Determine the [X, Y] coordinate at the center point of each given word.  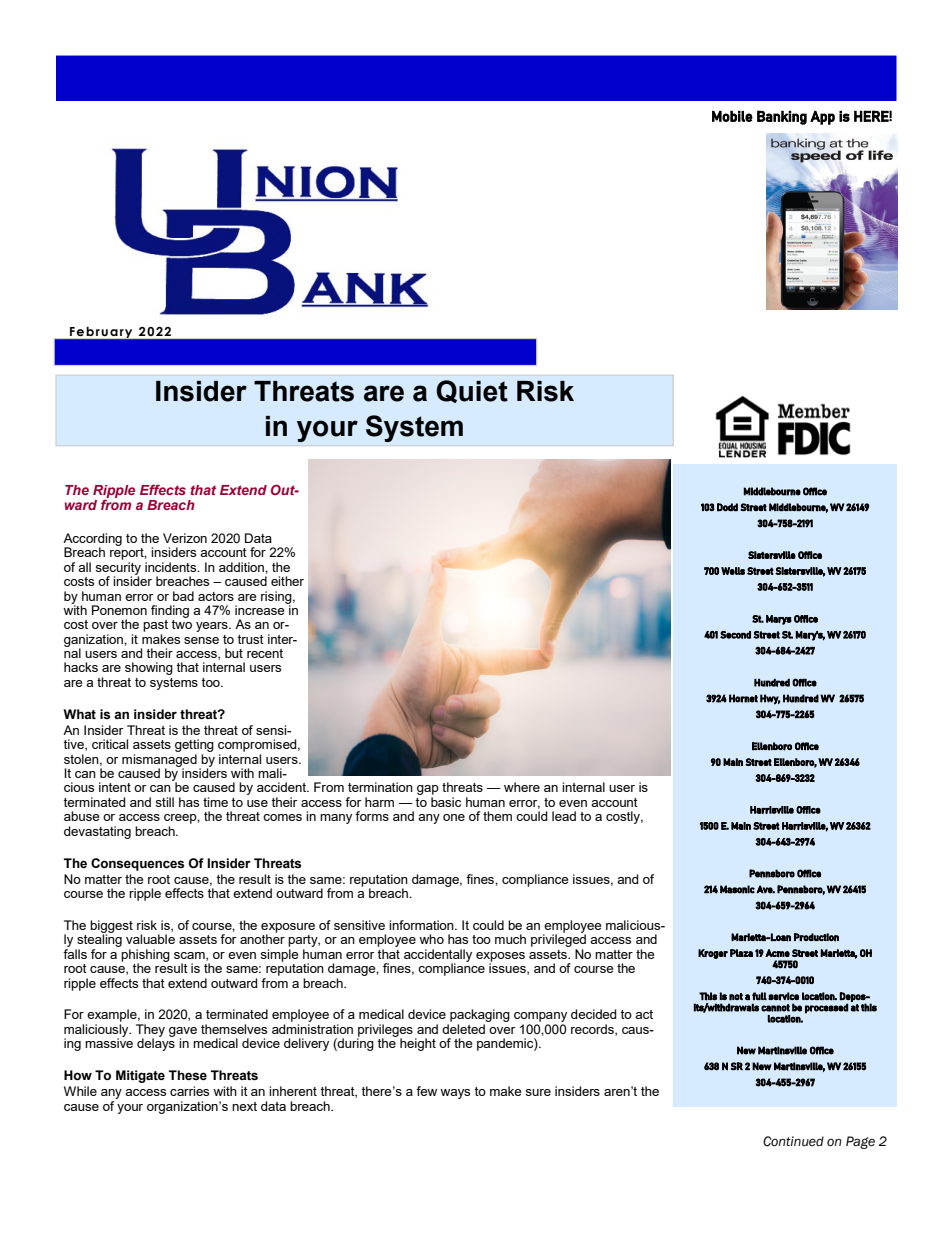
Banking [782, 117]
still [164, 802]
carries [189, 1091]
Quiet [472, 391]
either [287, 581]
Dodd [727, 507]
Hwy [770, 699]
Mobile [732, 116]
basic [446, 802]
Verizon [185, 538]
